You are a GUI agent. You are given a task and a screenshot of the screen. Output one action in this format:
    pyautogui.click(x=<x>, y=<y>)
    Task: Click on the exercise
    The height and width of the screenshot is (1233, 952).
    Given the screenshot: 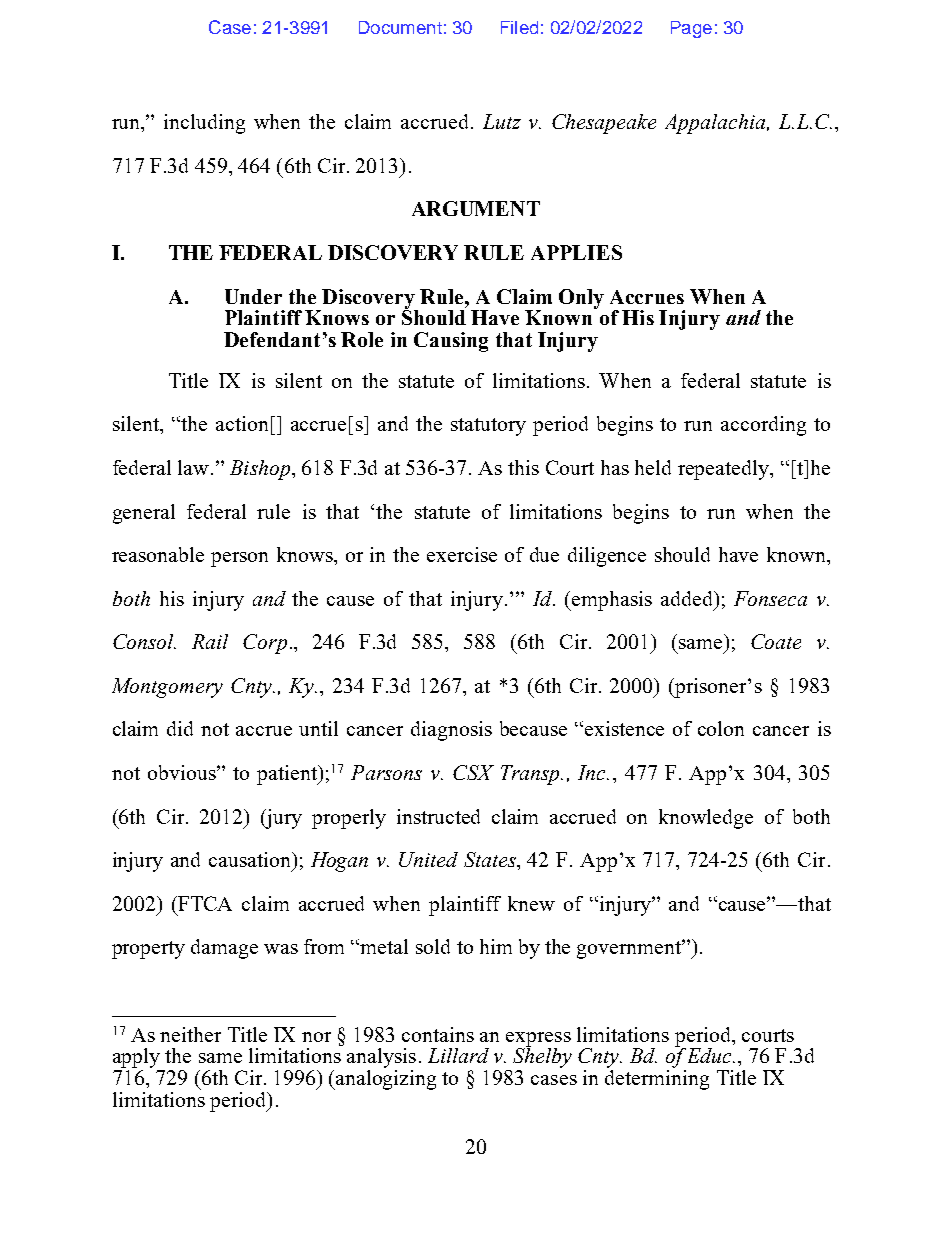 What is the action you would take?
    pyautogui.click(x=462, y=554)
